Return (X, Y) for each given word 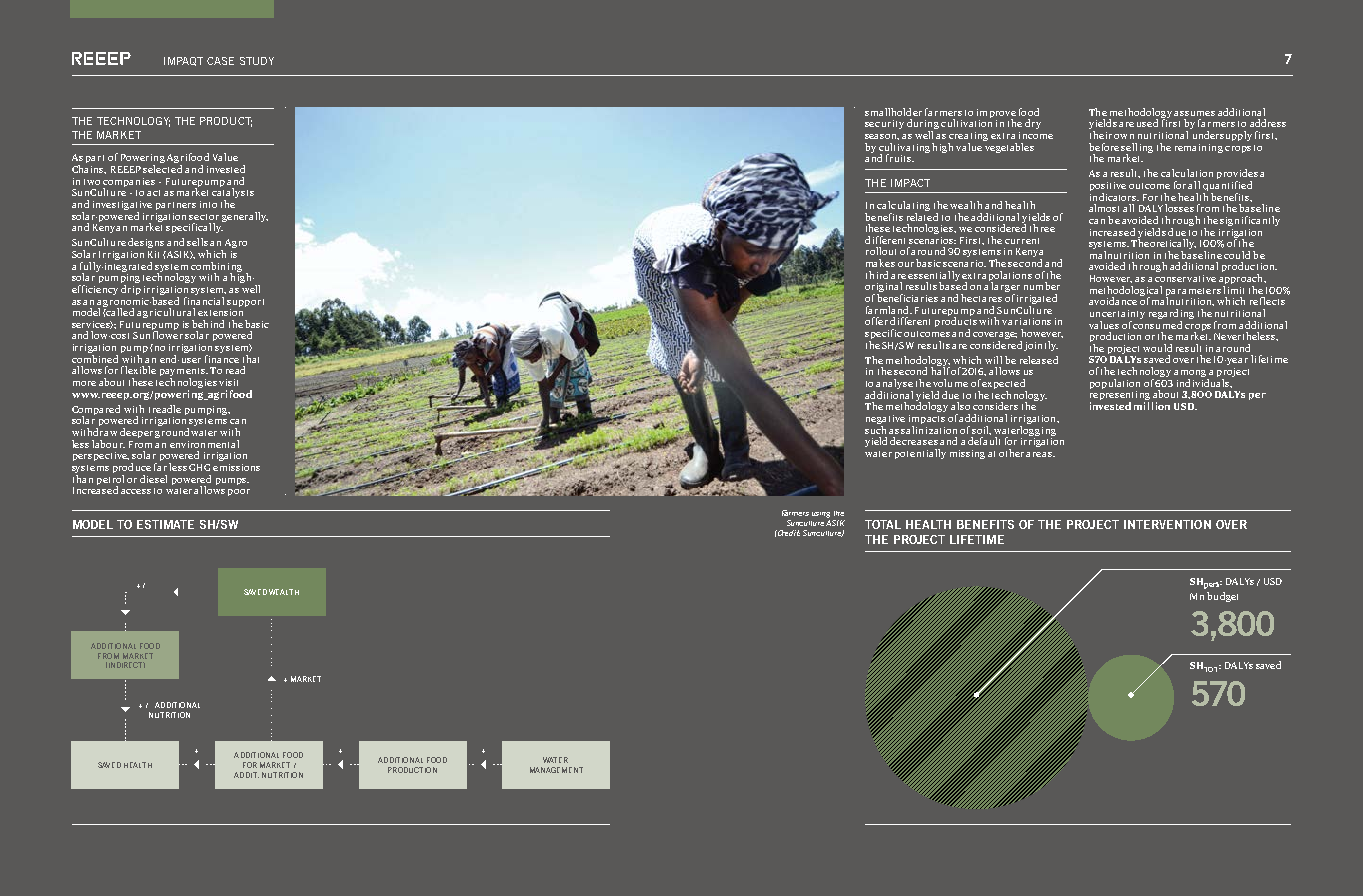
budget (1222, 597)
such (875, 428)
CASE (220, 61)
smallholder (893, 112)
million (1152, 406)
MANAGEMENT (556, 770)
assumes (1194, 113)
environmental (204, 444)
